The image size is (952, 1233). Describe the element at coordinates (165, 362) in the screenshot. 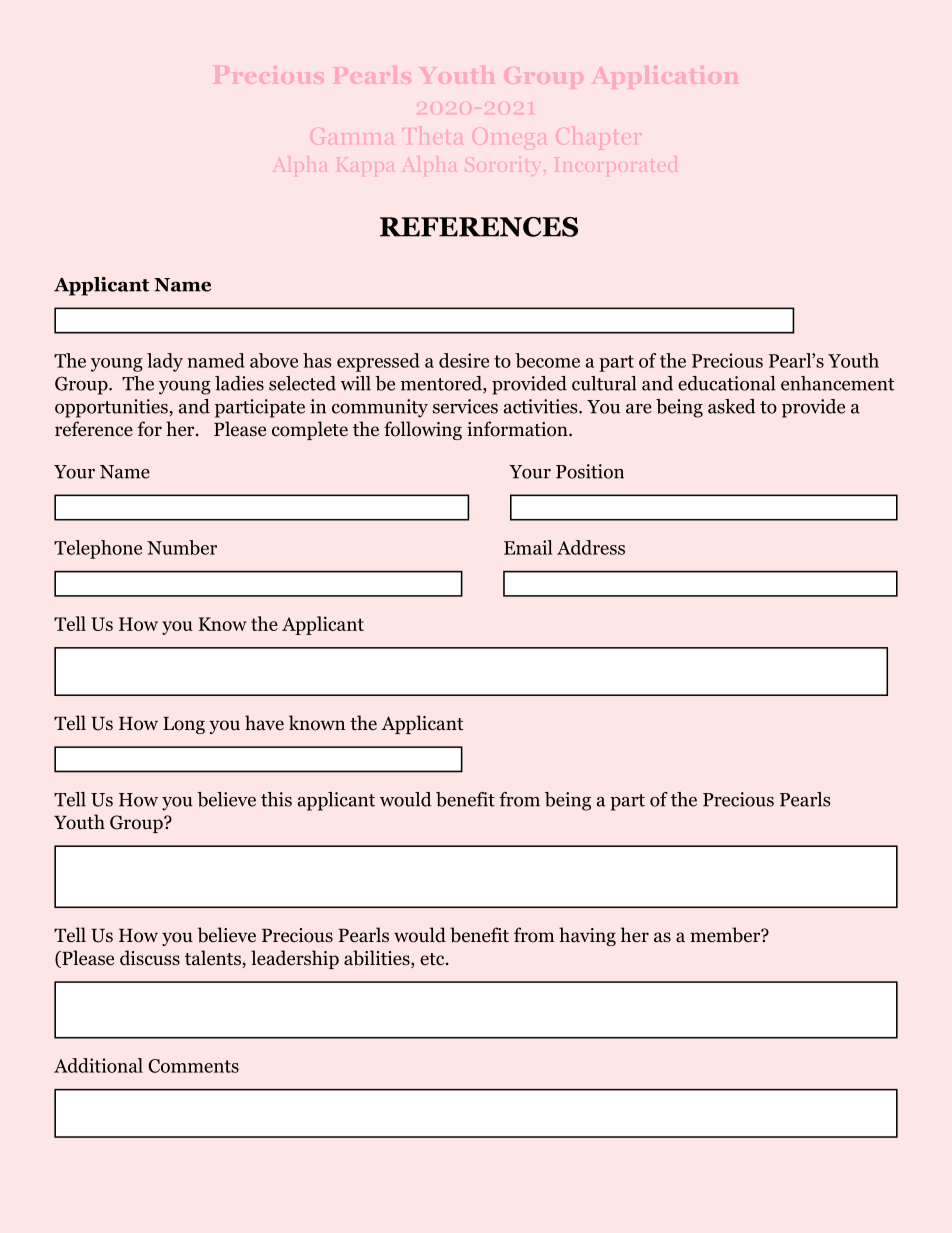

I see `lady` at that location.
